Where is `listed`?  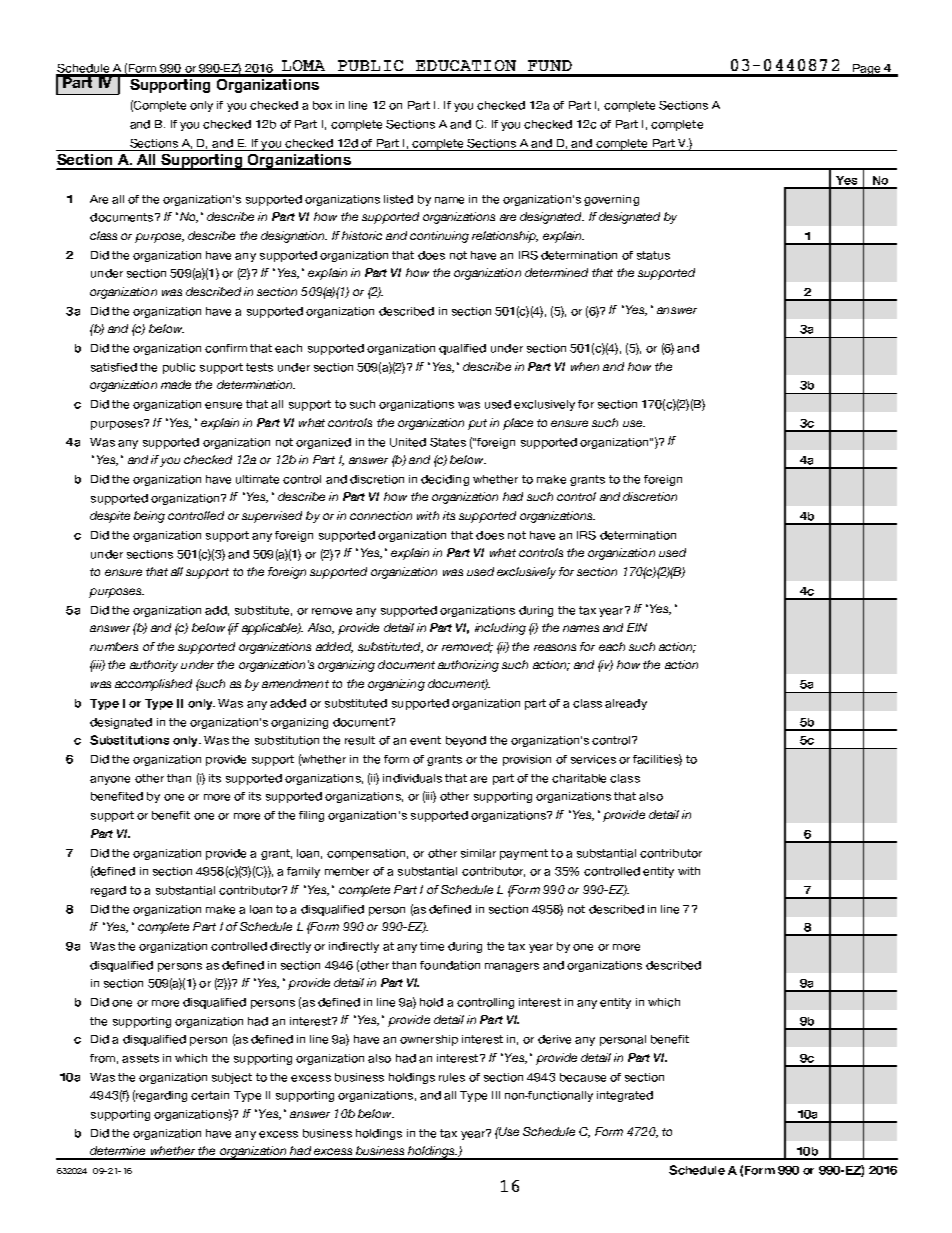
listed is located at coordinates (398, 199).
